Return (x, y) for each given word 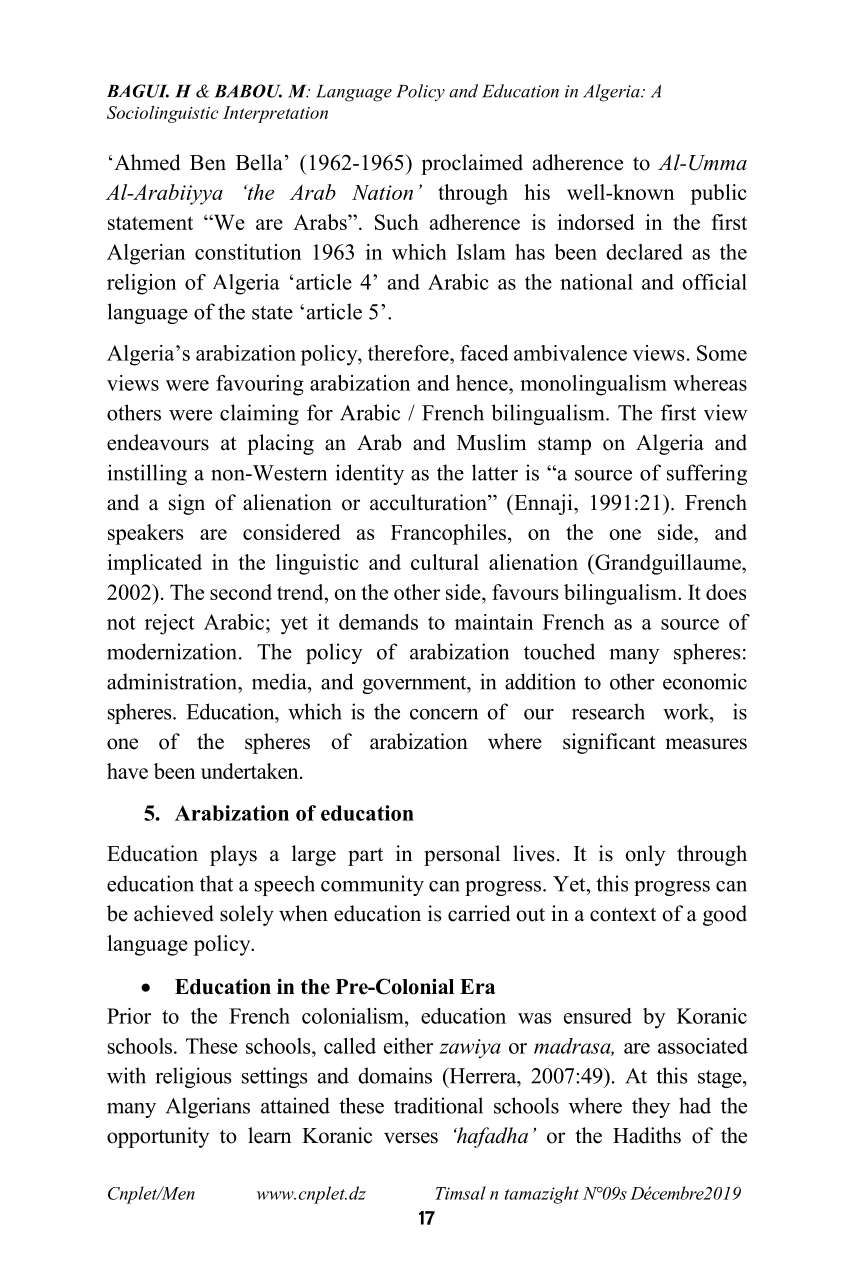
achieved (174, 913)
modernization (173, 651)
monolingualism (593, 385)
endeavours (158, 442)
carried (479, 913)
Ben (208, 163)
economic (705, 681)
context (623, 915)
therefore (409, 353)
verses (411, 1138)
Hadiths (647, 1135)
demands (378, 622)
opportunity (158, 1137)
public (719, 194)
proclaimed (472, 164)
